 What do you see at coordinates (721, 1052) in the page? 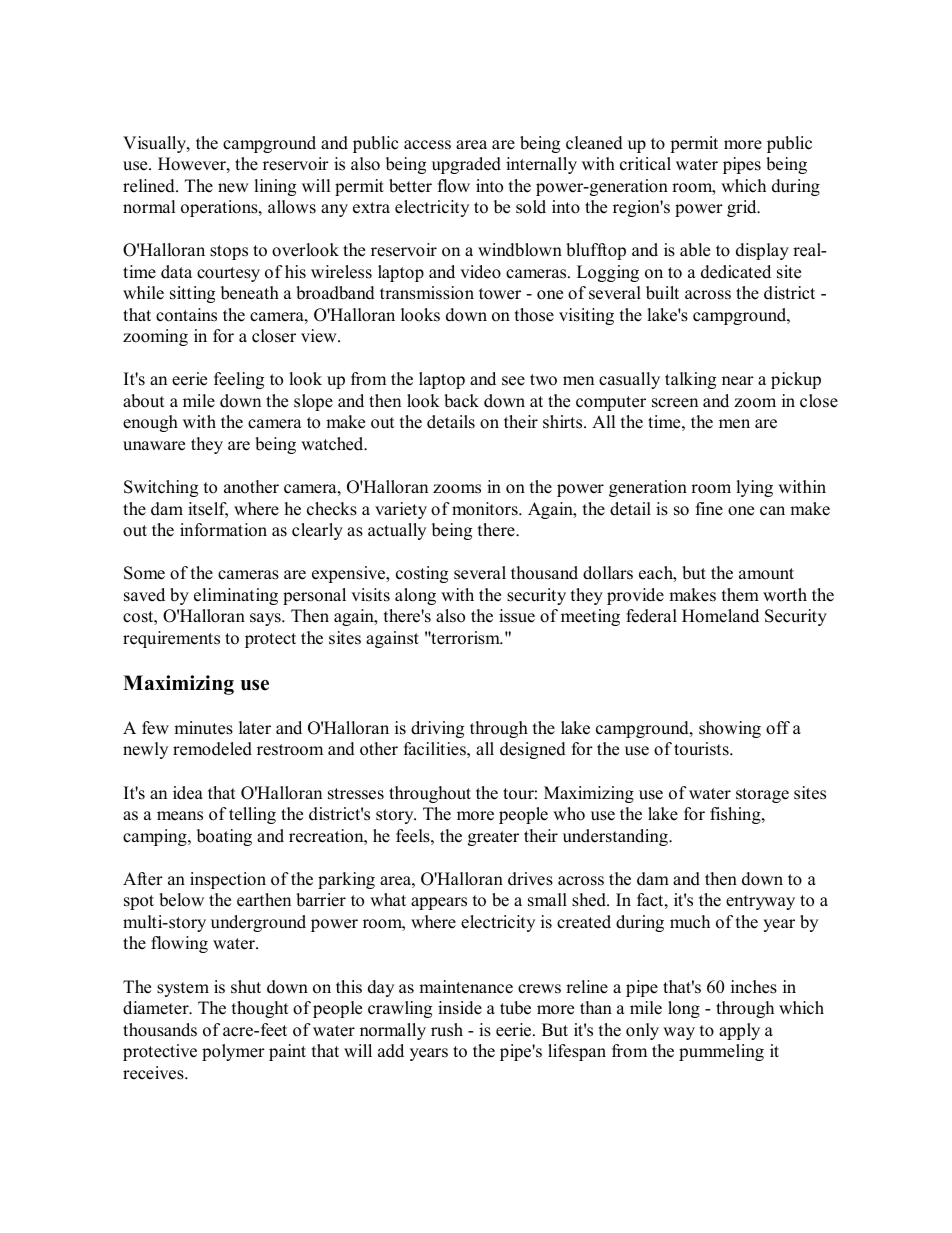
I see `pummeling` at bounding box center [721, 1052].
